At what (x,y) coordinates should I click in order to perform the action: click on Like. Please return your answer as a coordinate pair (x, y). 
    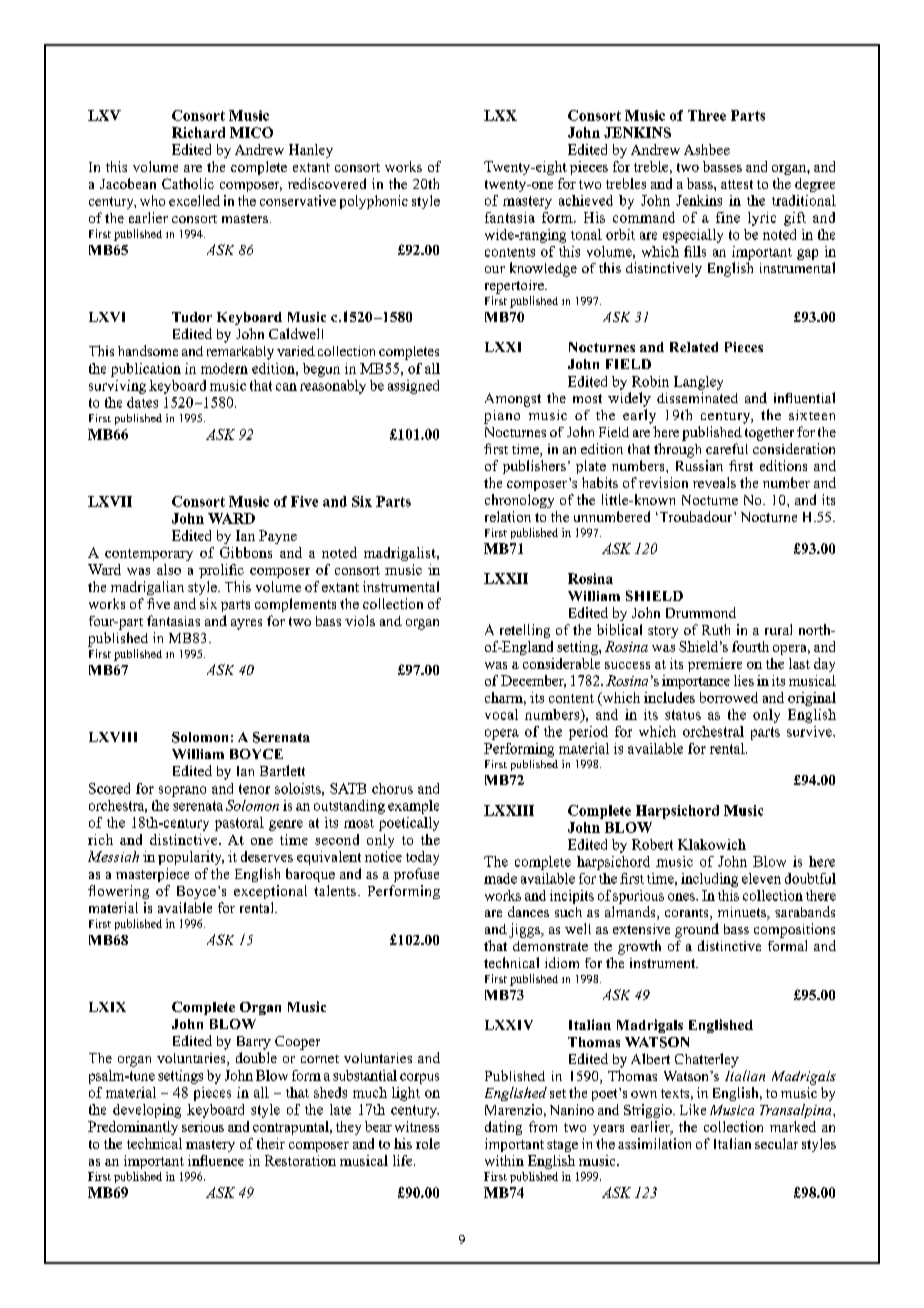
    Looking at the image, I should click on (693, 1109).
